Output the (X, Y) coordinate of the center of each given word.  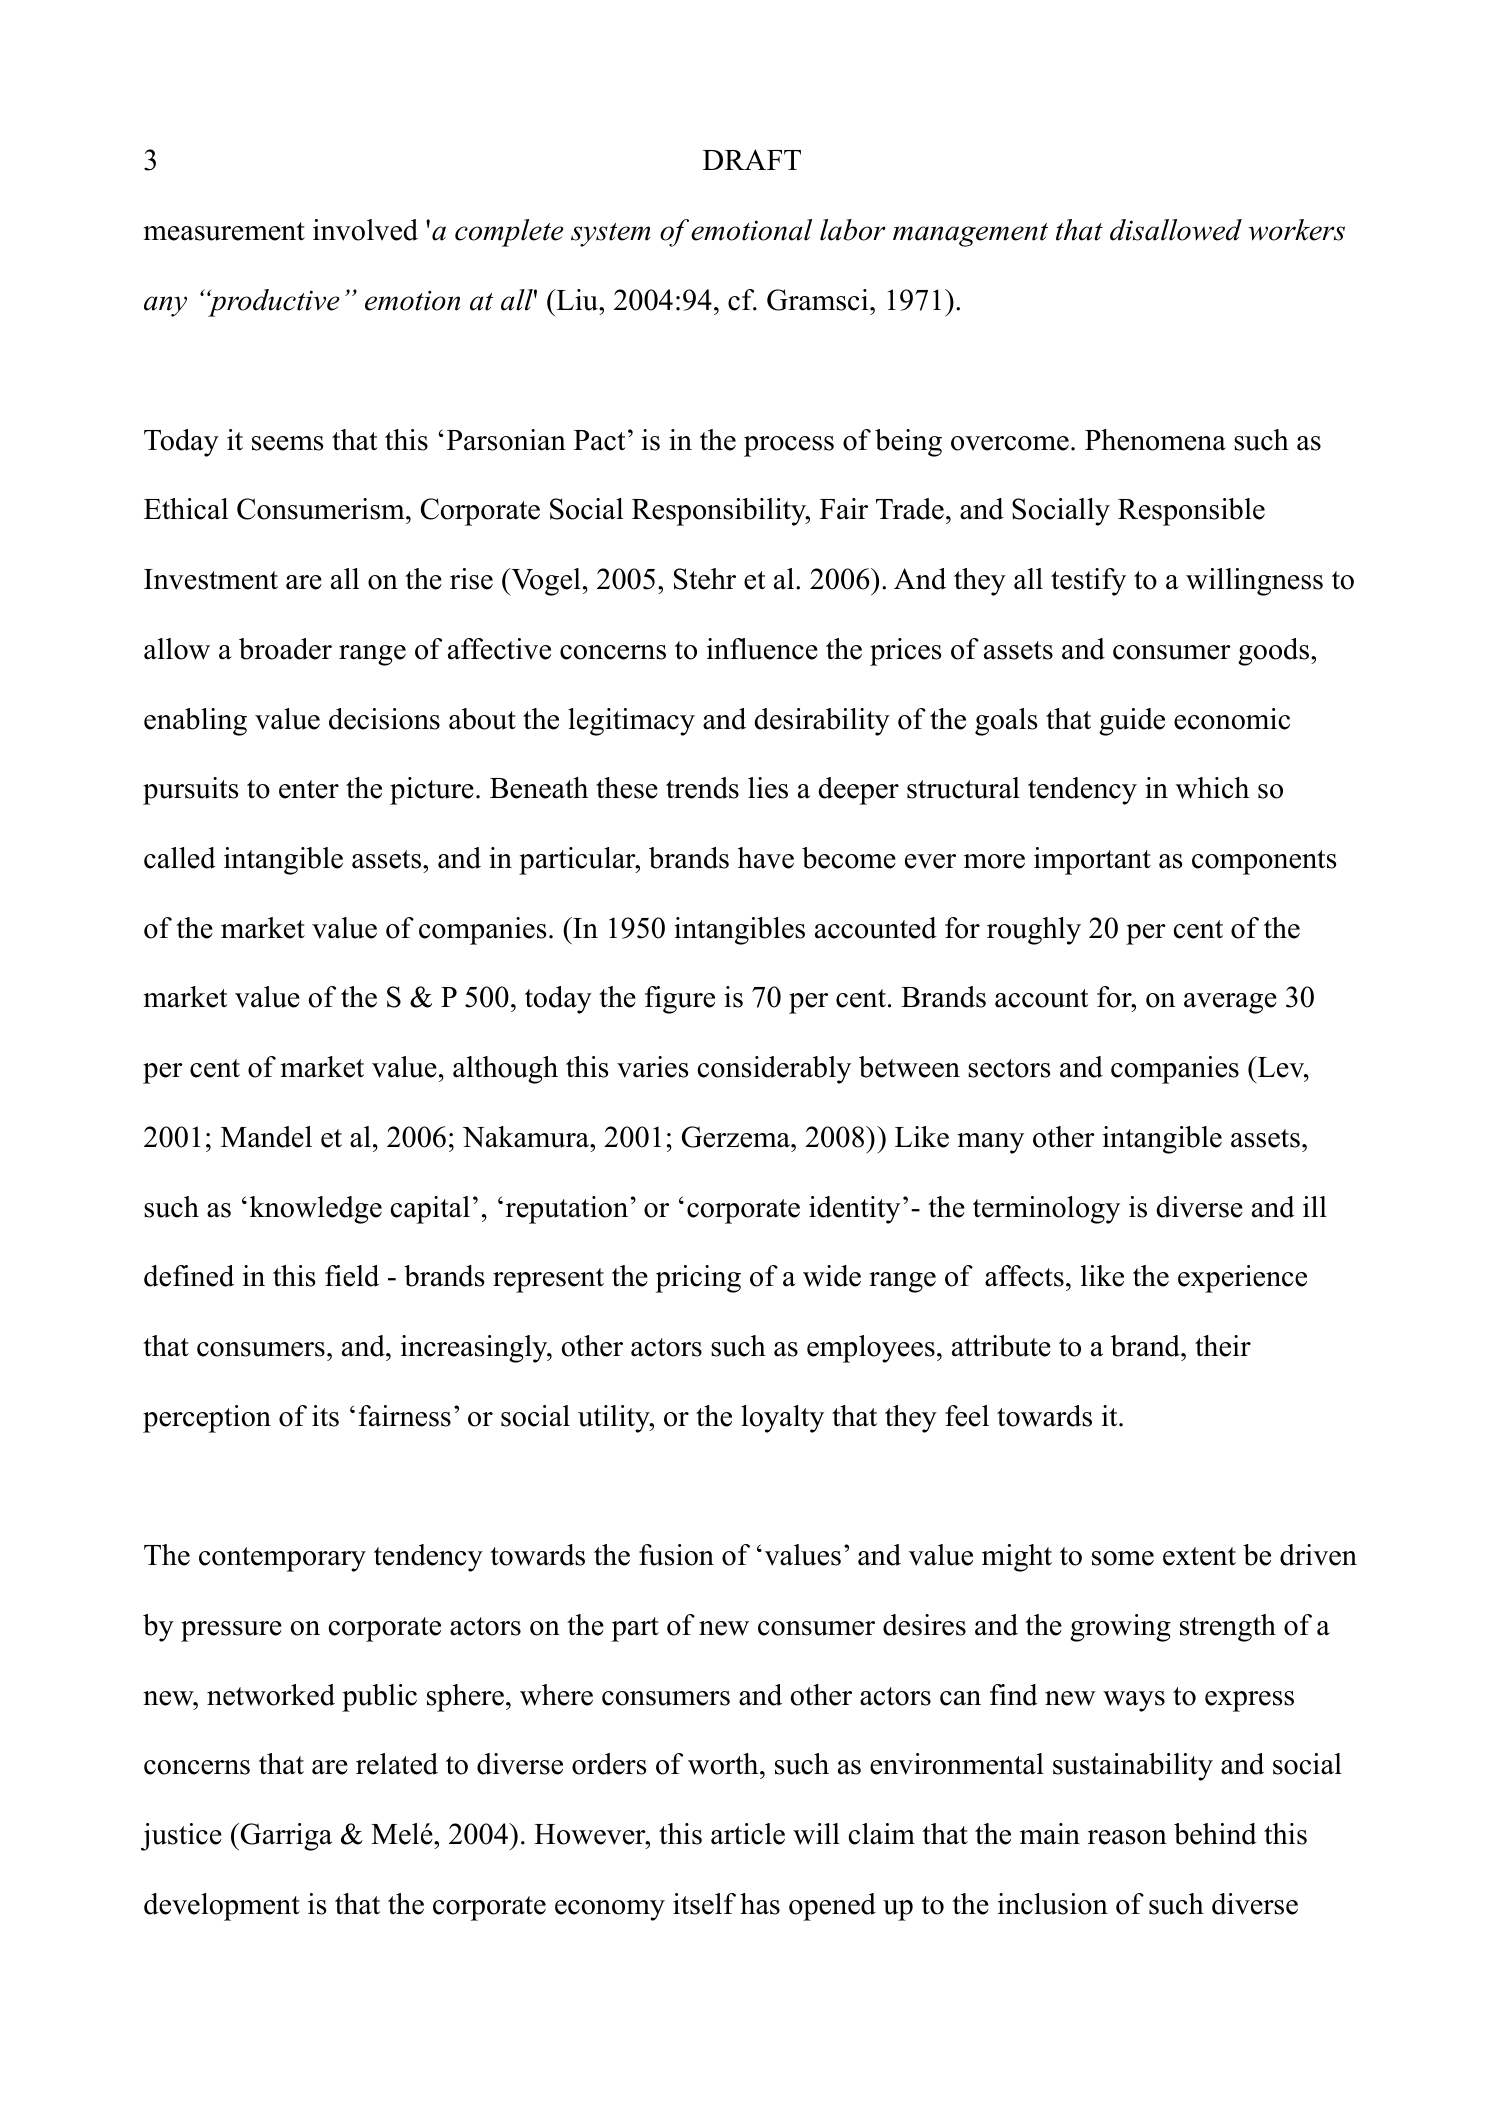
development (222, 1907)
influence (762, 649)
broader (285, 649)
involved (365, 230)
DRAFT (752, 159)
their (1223, 1346)
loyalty (782, 1419)
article (748, 1834)
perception (207, 1419)
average (1230, 1003)
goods (1275, 652)
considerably (774, 1070)
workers (1296, 230)
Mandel (266, 1137)
